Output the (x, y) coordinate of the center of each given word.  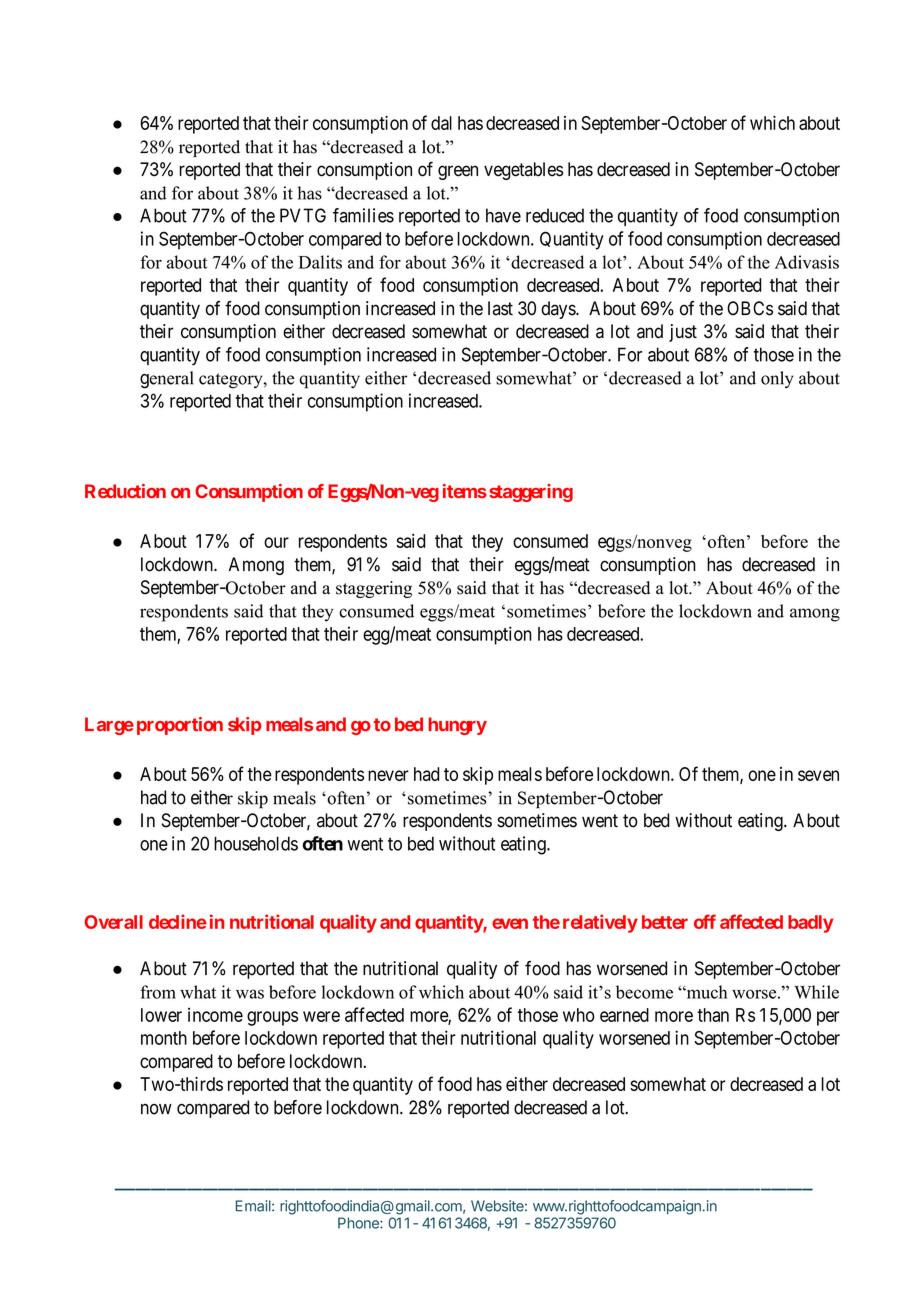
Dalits (320, 262)
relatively (600, 923)
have (503, 215)
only (777, 379)
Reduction (125, 491)
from (158, 992)
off (705, 921)
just (683, 333)
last (500, 308)
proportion (180, 726)
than (713, 1015)
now (156, 1109)
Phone (359, 1223)
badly (811, 924)
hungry (457, 726)
